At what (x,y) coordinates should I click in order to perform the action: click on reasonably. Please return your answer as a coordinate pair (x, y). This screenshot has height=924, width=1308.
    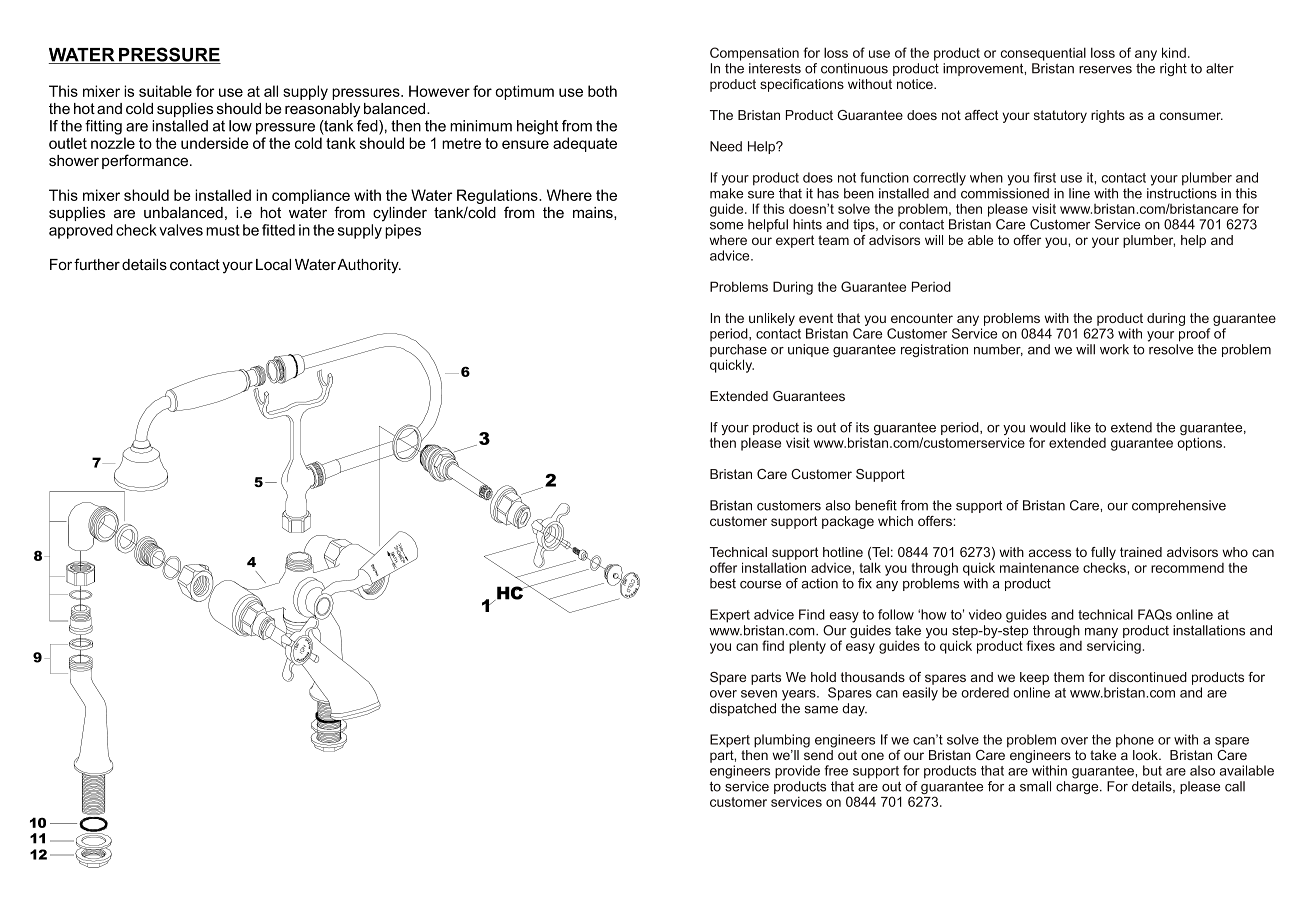
    Looking at the image, I should click on (322, 110).
